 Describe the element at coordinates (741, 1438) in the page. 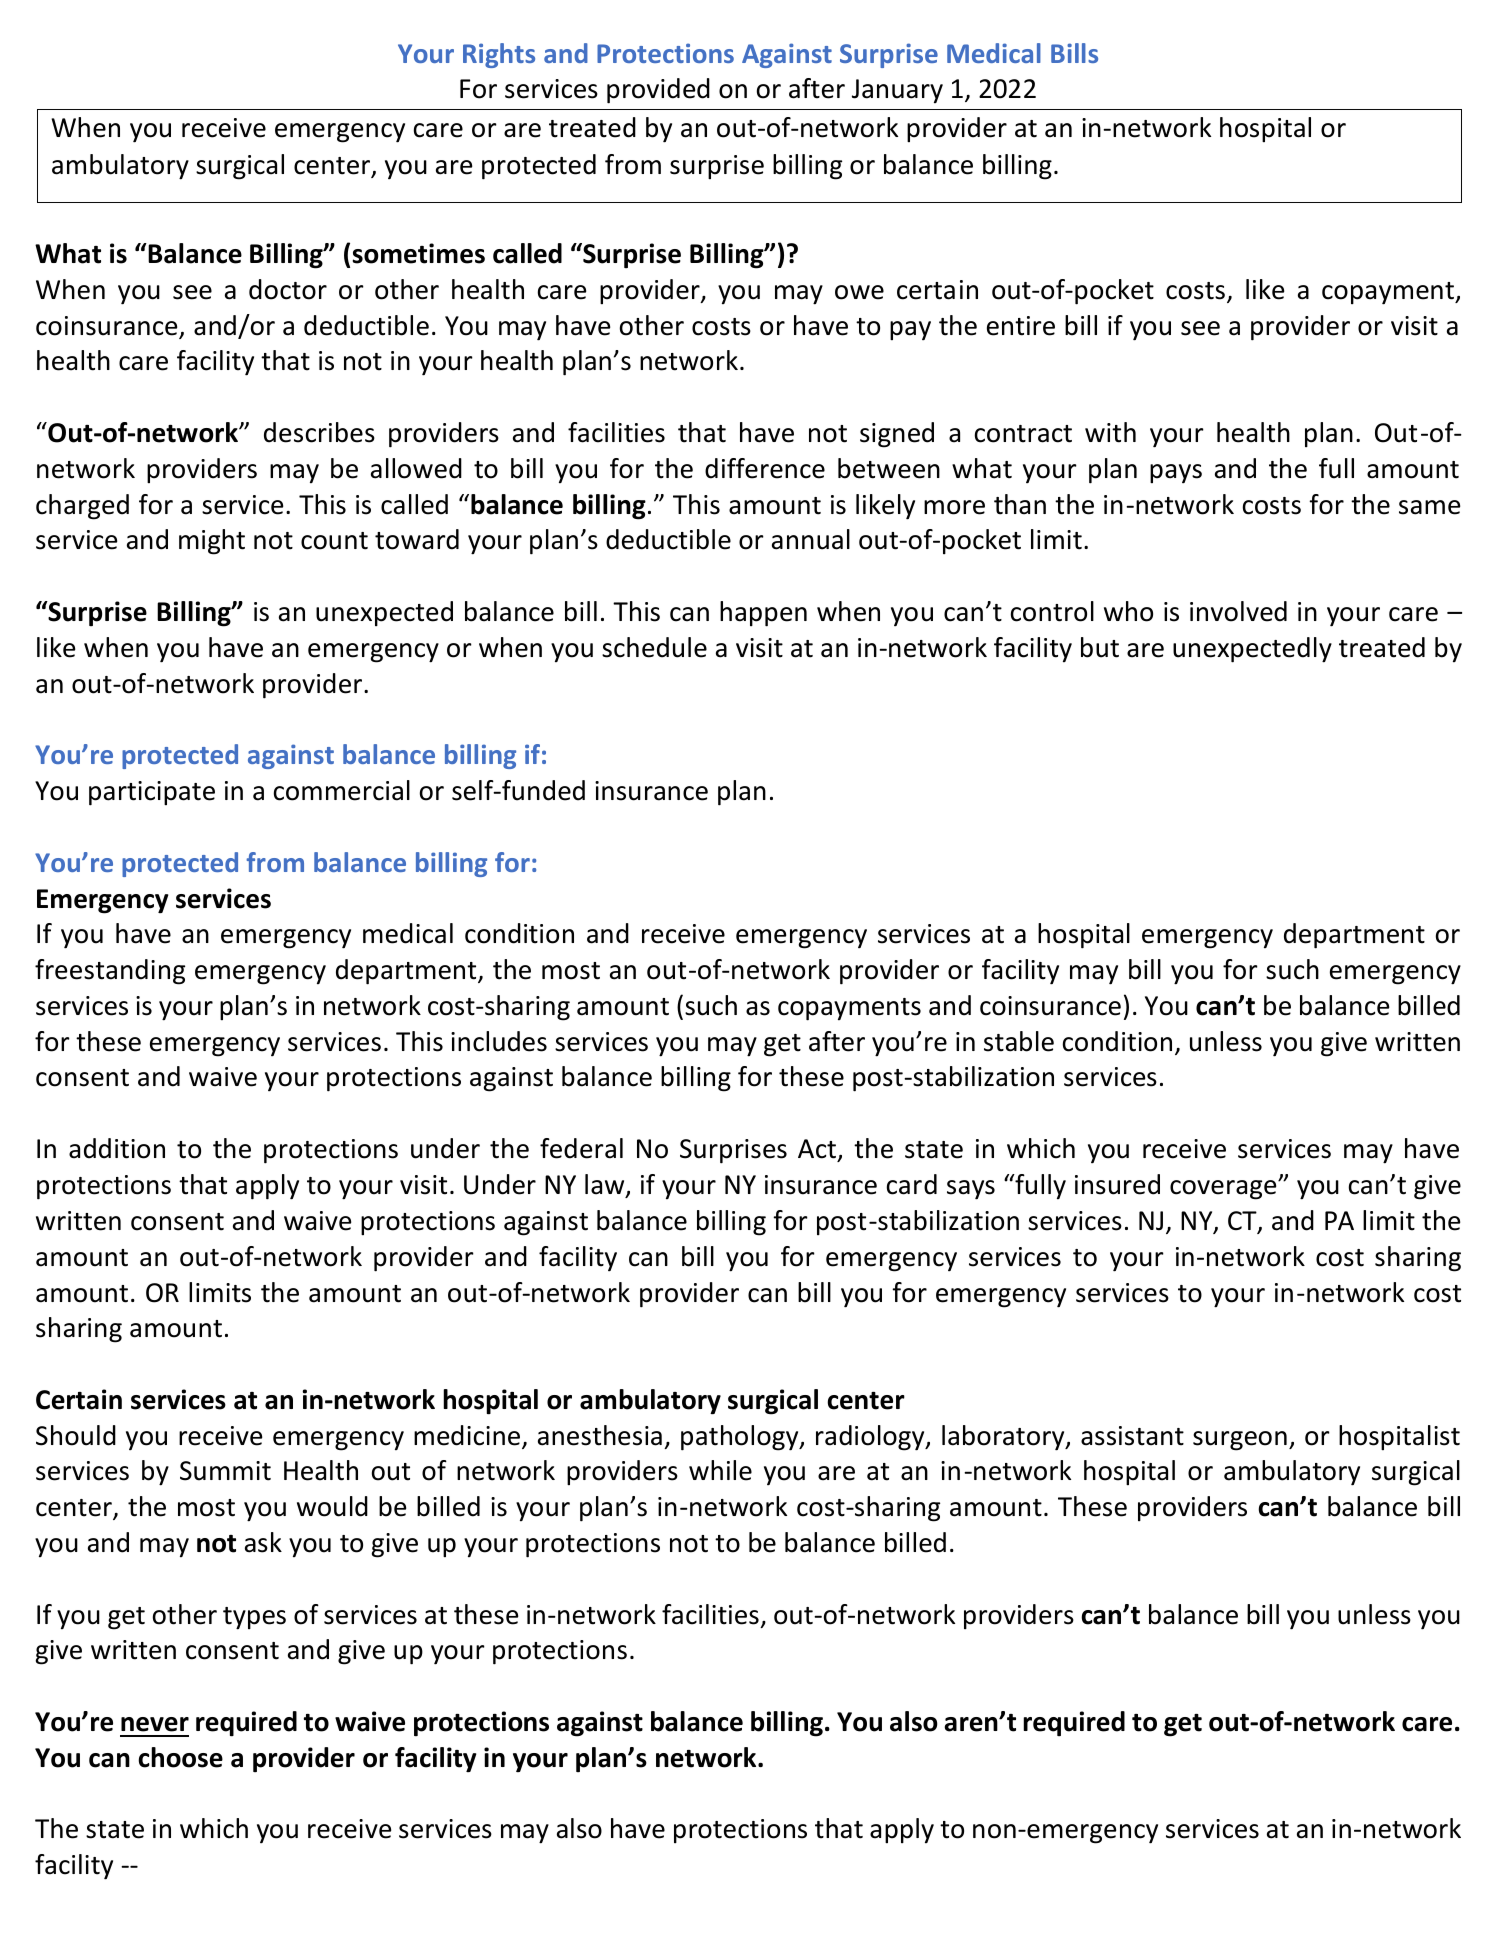

I see `pathology` at that location.
